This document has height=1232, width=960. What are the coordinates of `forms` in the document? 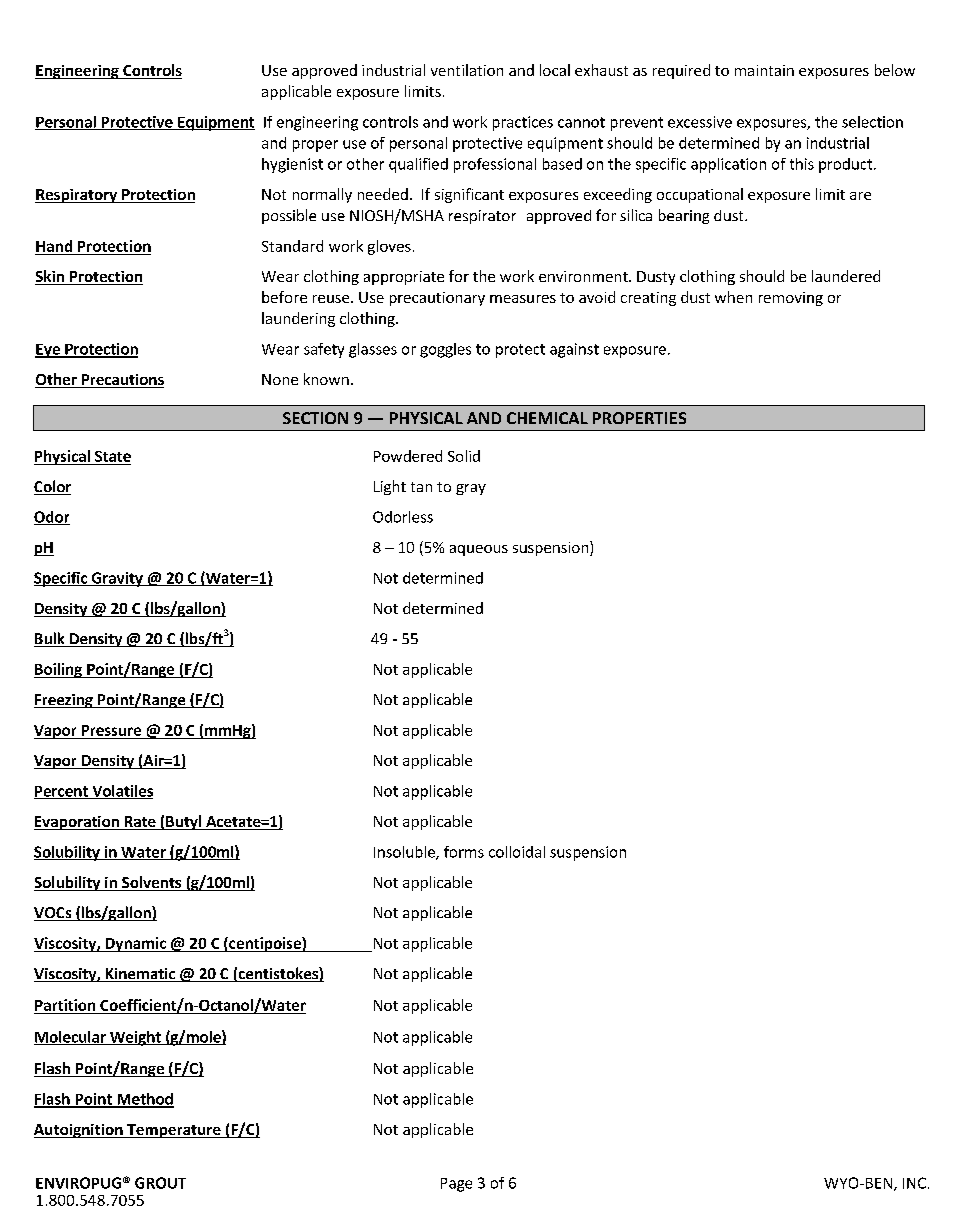 It's located at (464, 852).
